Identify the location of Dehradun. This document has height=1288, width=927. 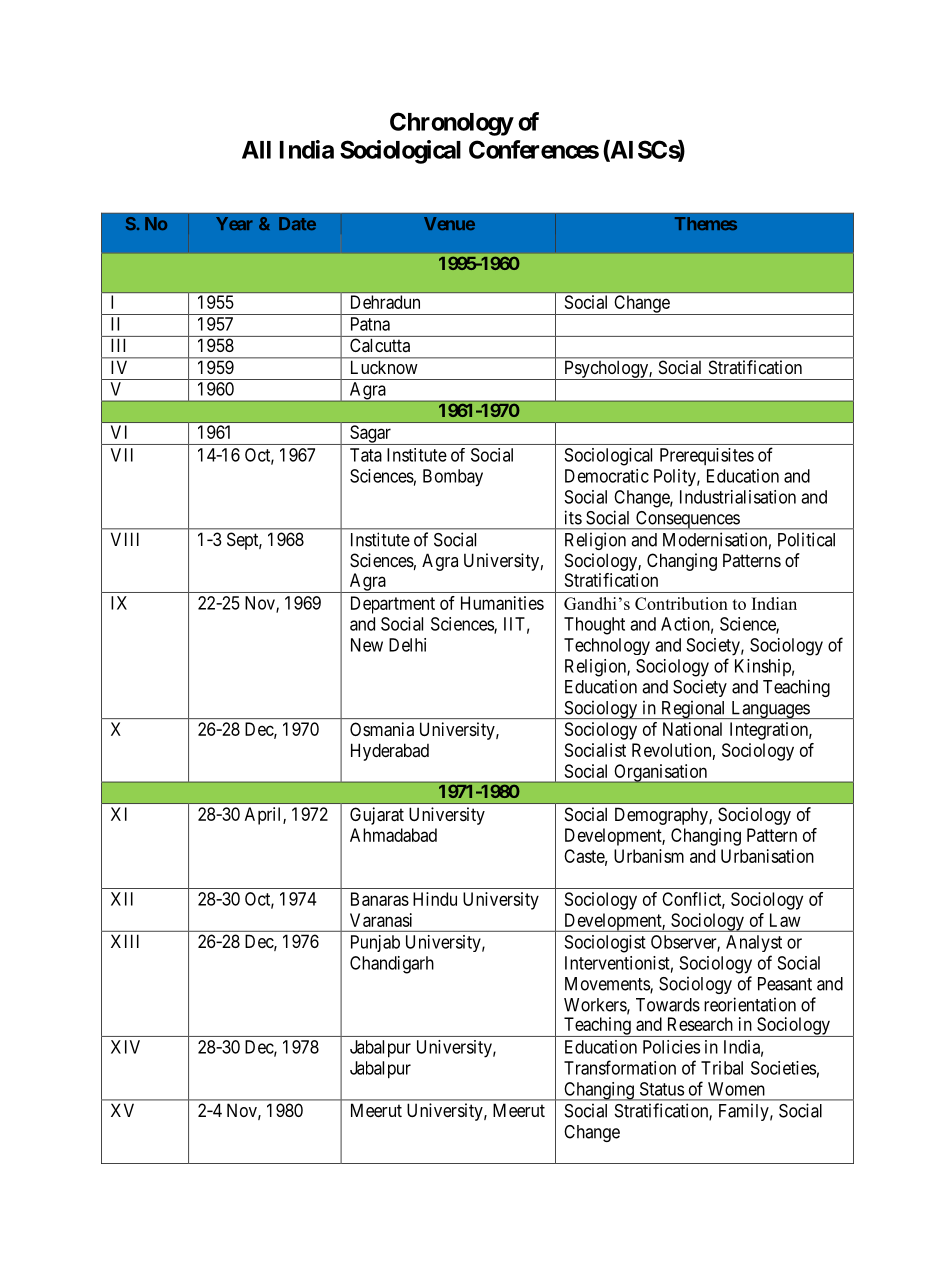
(385, 302).
